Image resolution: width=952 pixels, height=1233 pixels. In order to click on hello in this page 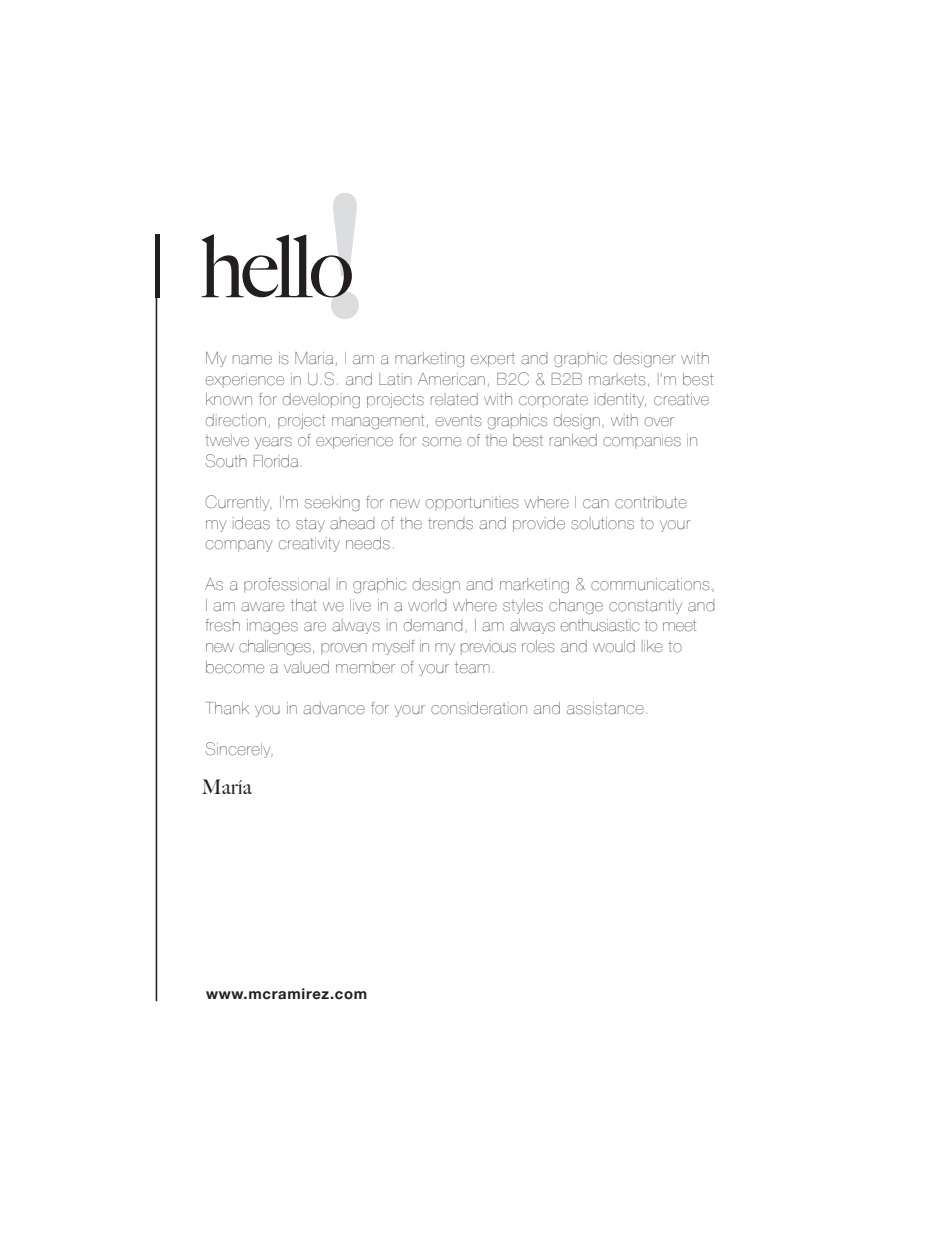, I will do `click(276, 266)`.
